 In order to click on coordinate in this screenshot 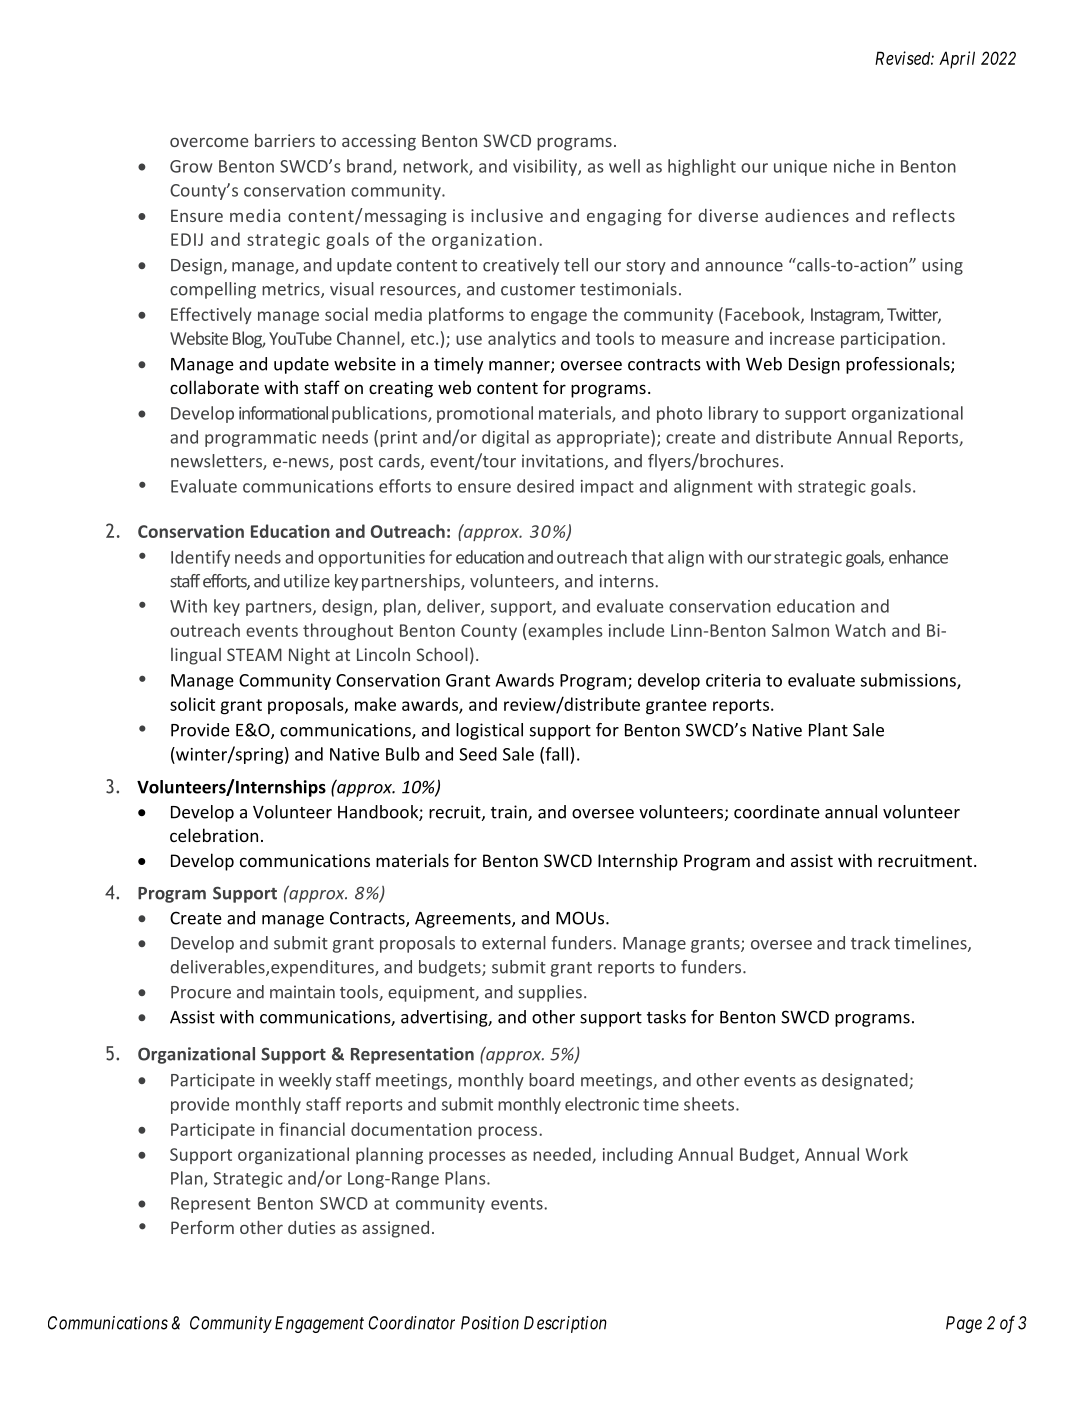, I will do `click(777, 812)`.
